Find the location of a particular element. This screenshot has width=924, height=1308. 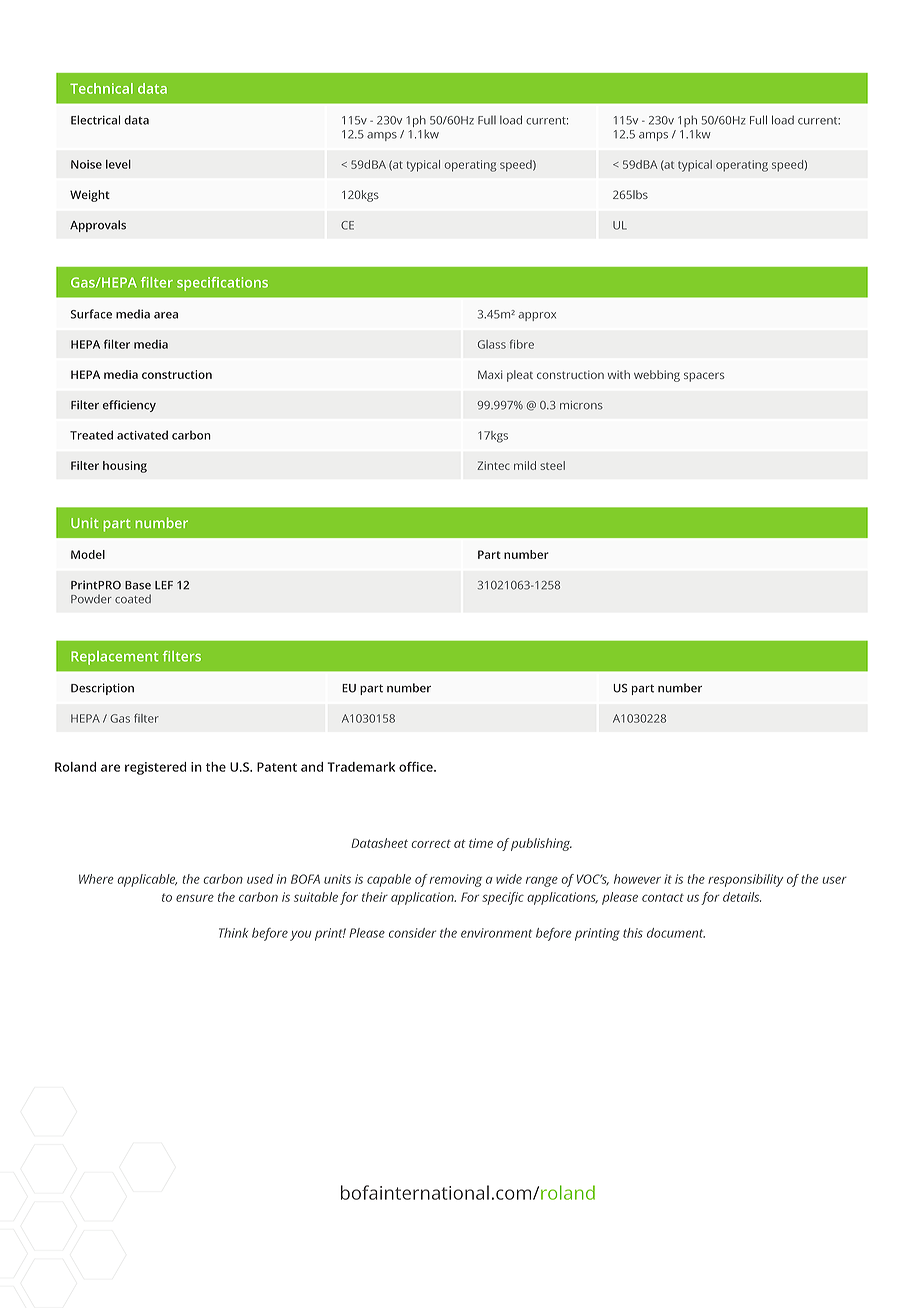

mild is located at coordinates (525, 465).
